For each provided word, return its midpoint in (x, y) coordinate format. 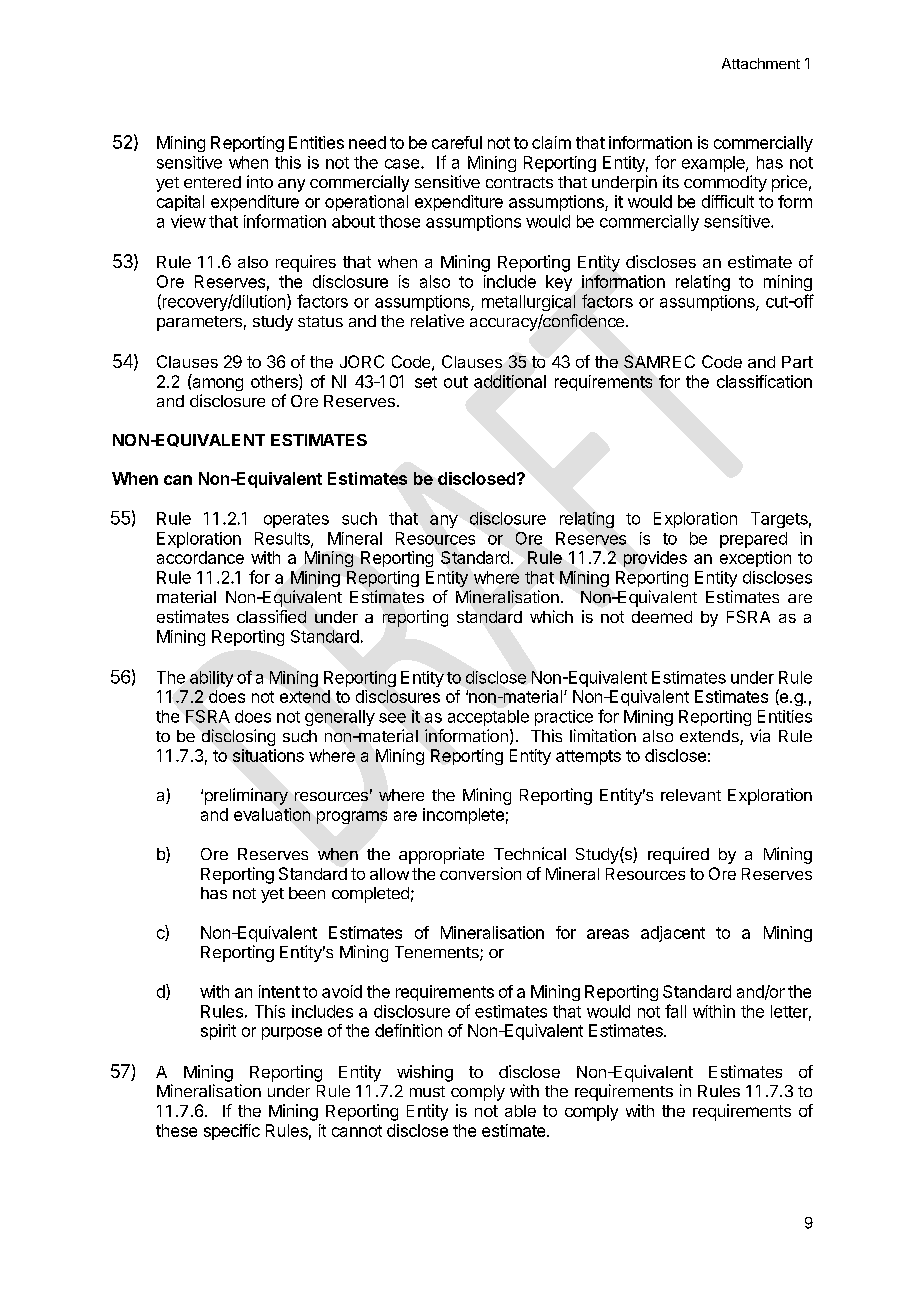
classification (764, 381)
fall (675, 1011)
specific (232, 1132)
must (427, 1091)
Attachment (761, 63)
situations (268, 755)
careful (457, 142)
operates (296, 520)
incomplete (463, 816)
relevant (691, 795)
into (260, 181)
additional (510, 381)
